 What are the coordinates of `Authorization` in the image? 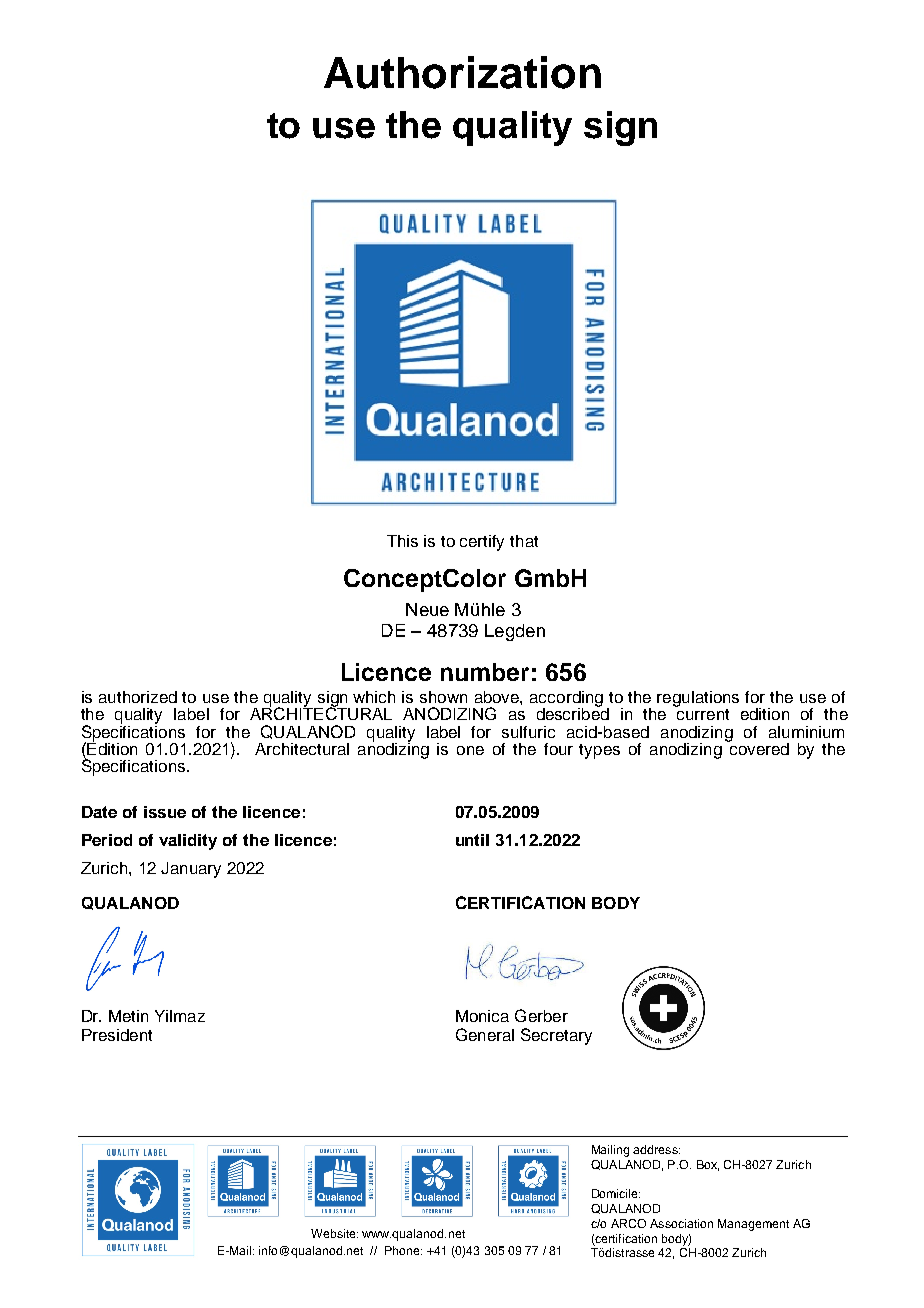 It's located at (462, 72).
